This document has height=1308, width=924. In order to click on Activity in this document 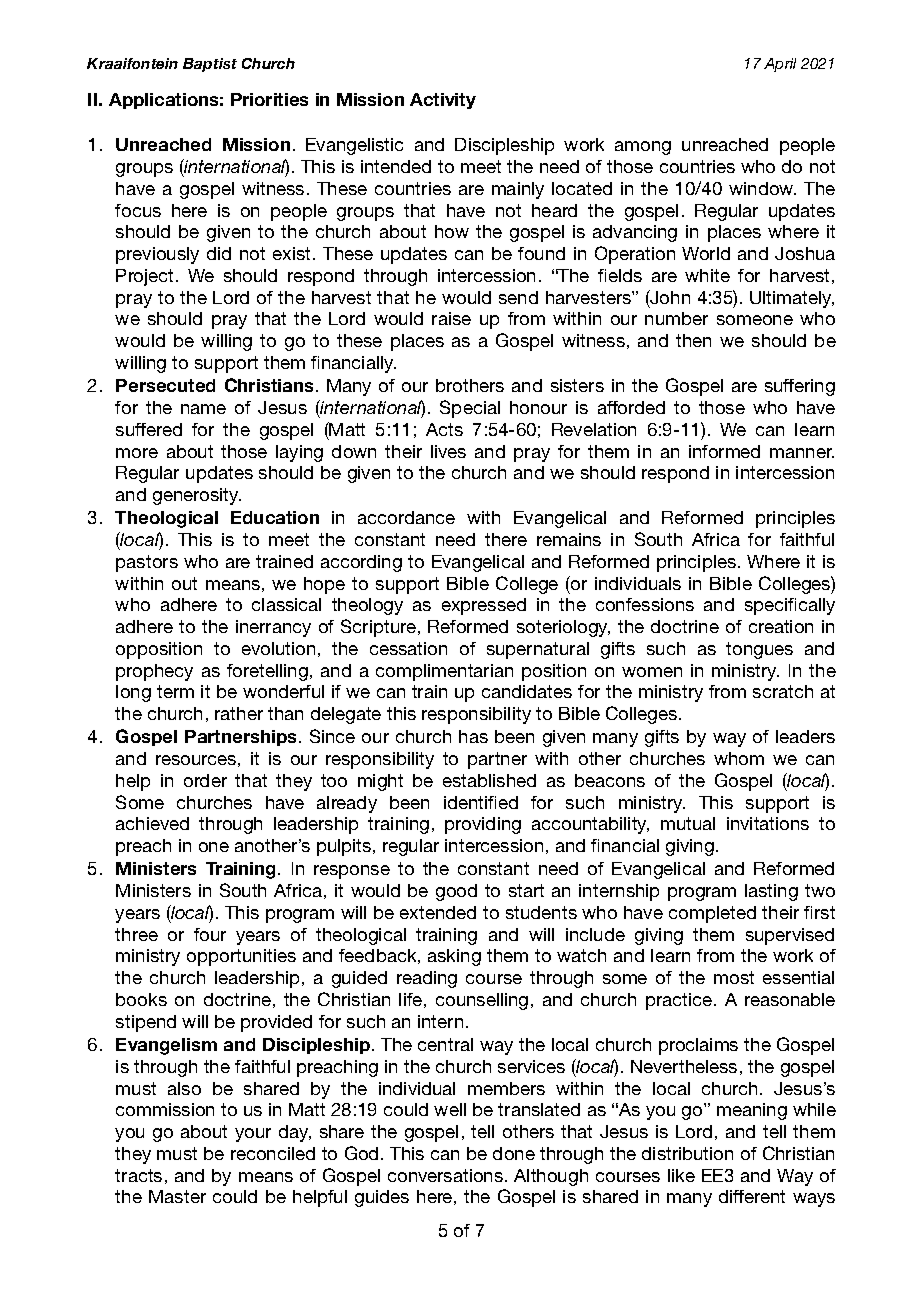, I will do `click(443, 101)`.
